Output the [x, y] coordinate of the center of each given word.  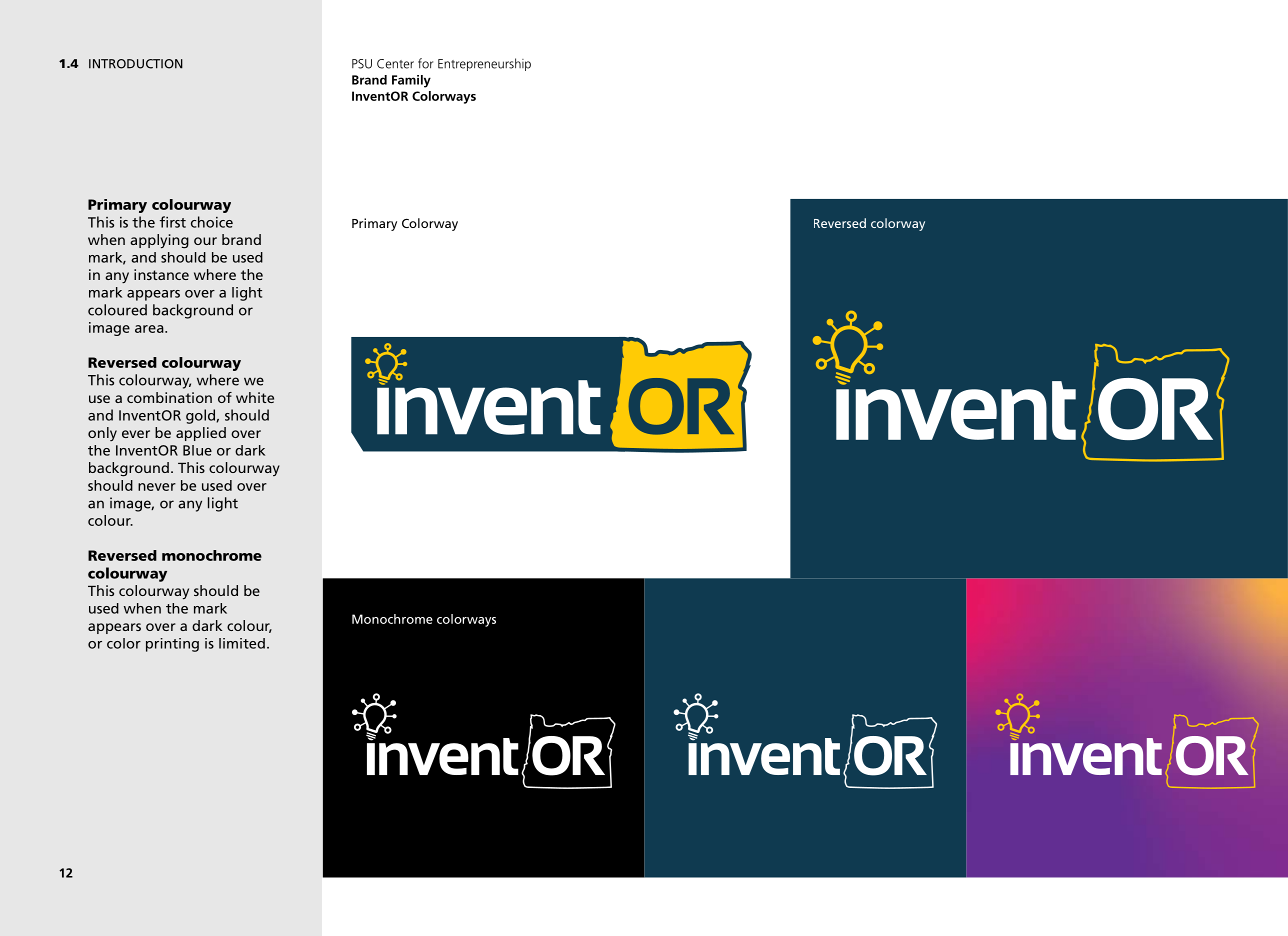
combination [169, 397]
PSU [362, 64]
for [425, 63]
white [255, 397]
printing [172, 645]
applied [201, 434]
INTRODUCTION [136, 64]
